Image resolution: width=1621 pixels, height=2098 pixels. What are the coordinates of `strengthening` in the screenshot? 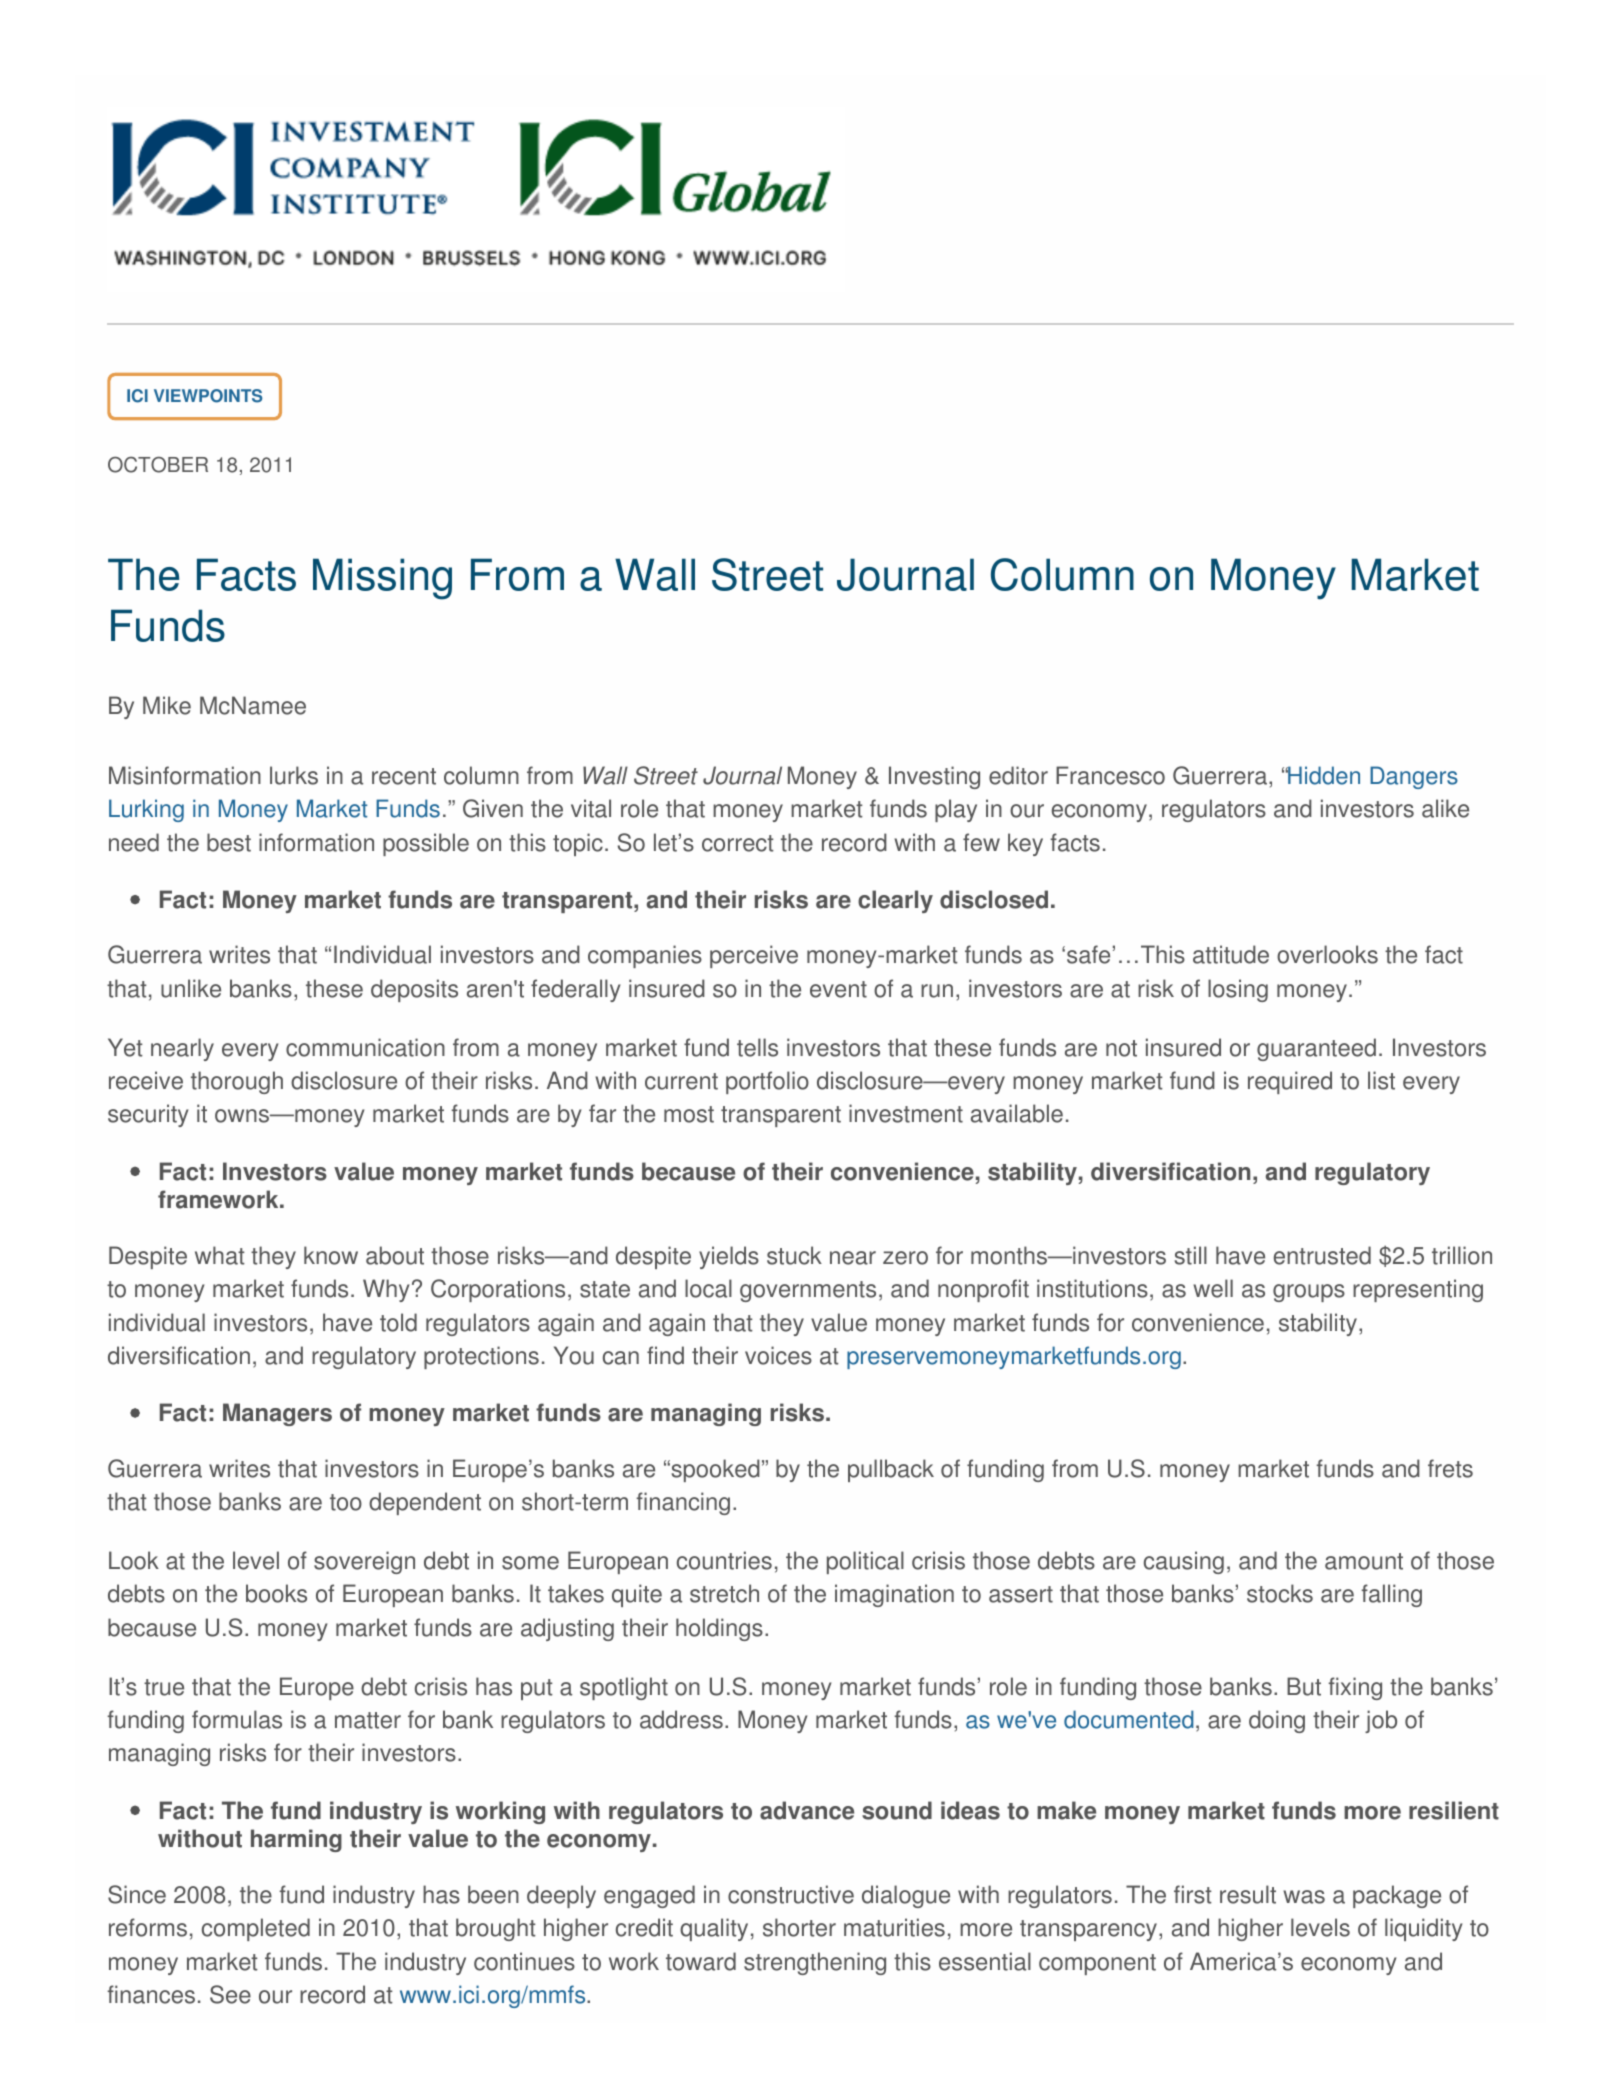 It's located at (815, 1963).
